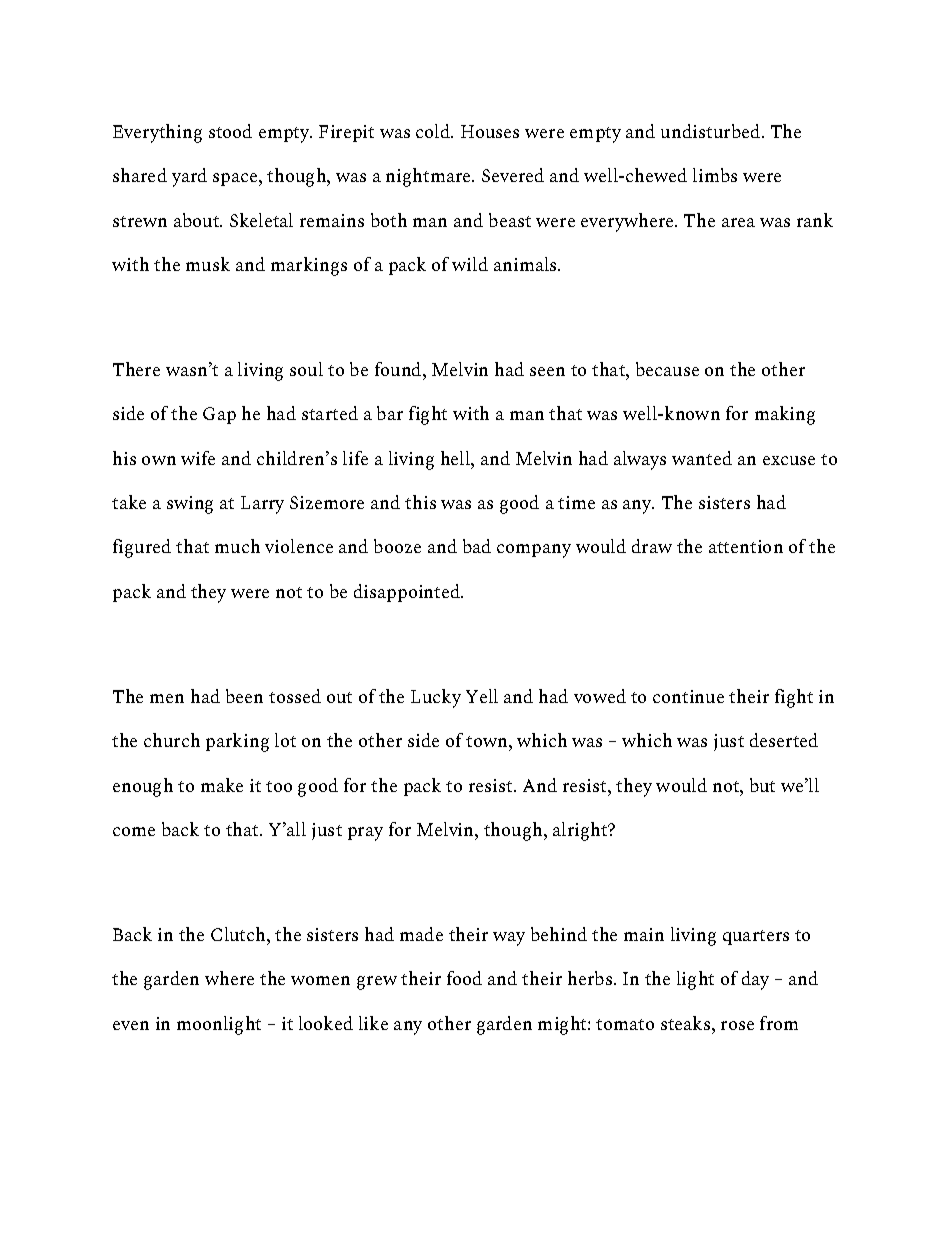 This image has width=952, height=1233. I want to click on limbs, so click(715, 175).
